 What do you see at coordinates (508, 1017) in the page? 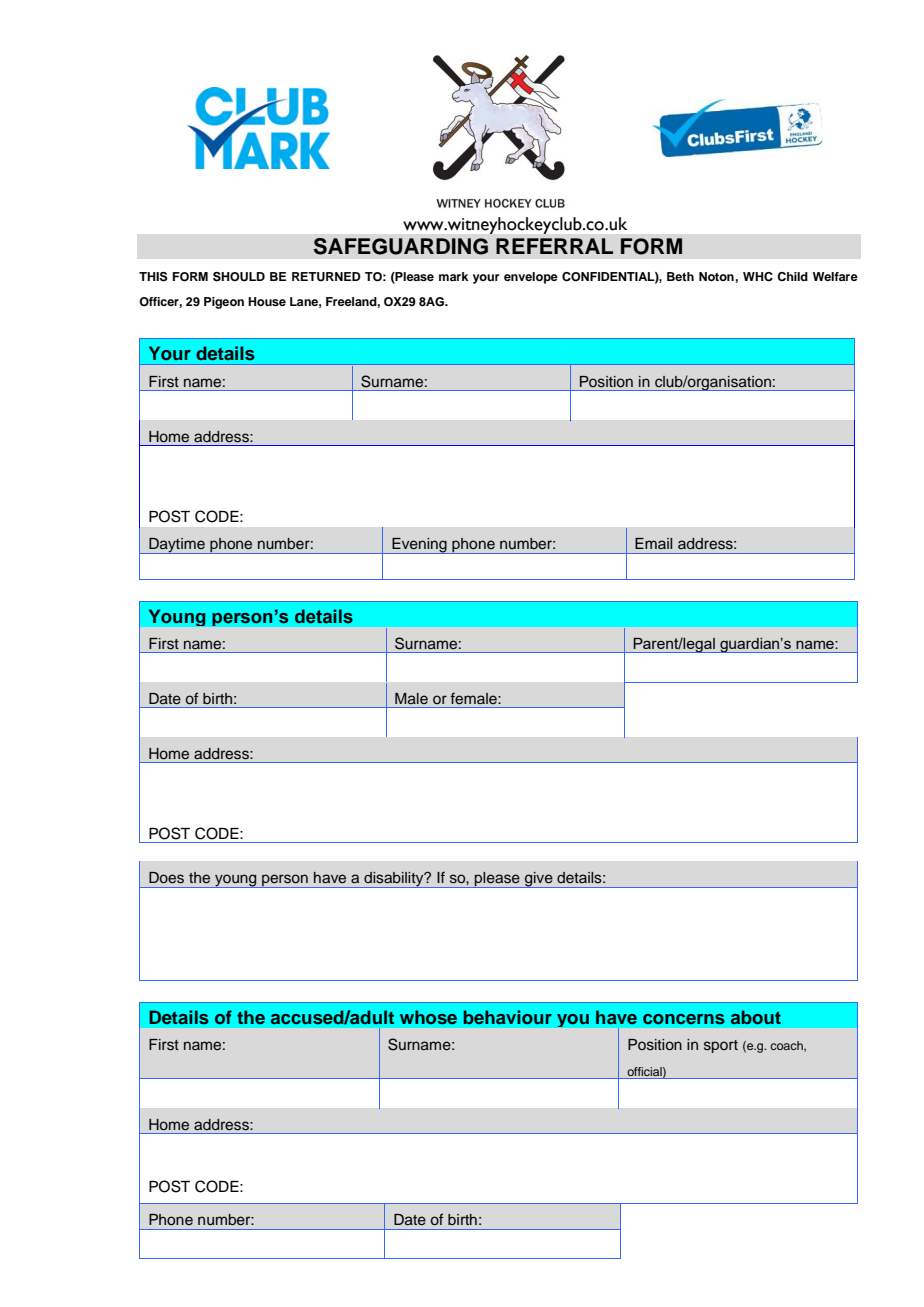
I see `behaviour` at bounding box center [508, 1017].
